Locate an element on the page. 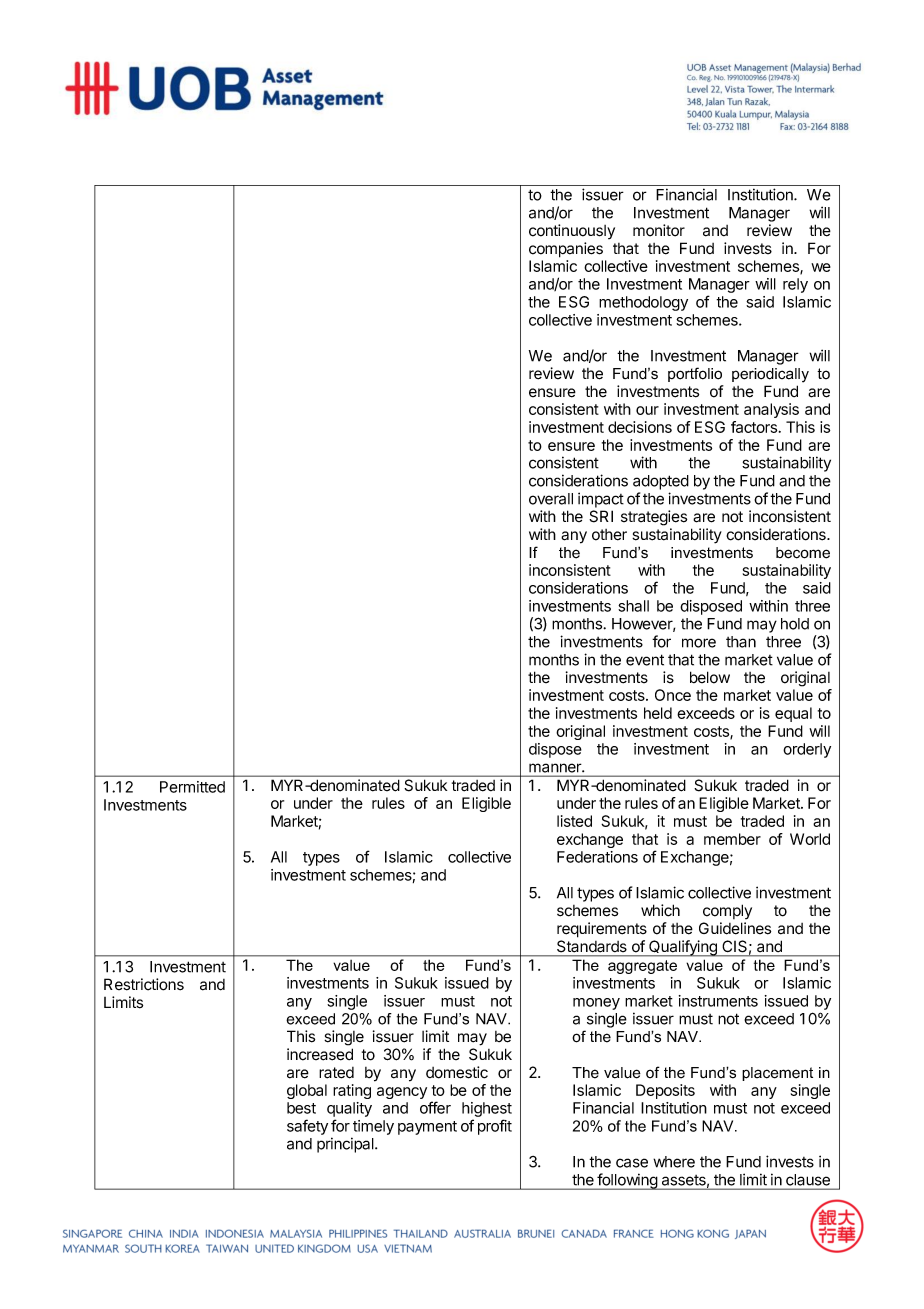  listed is located at coordinates (574, 821).
